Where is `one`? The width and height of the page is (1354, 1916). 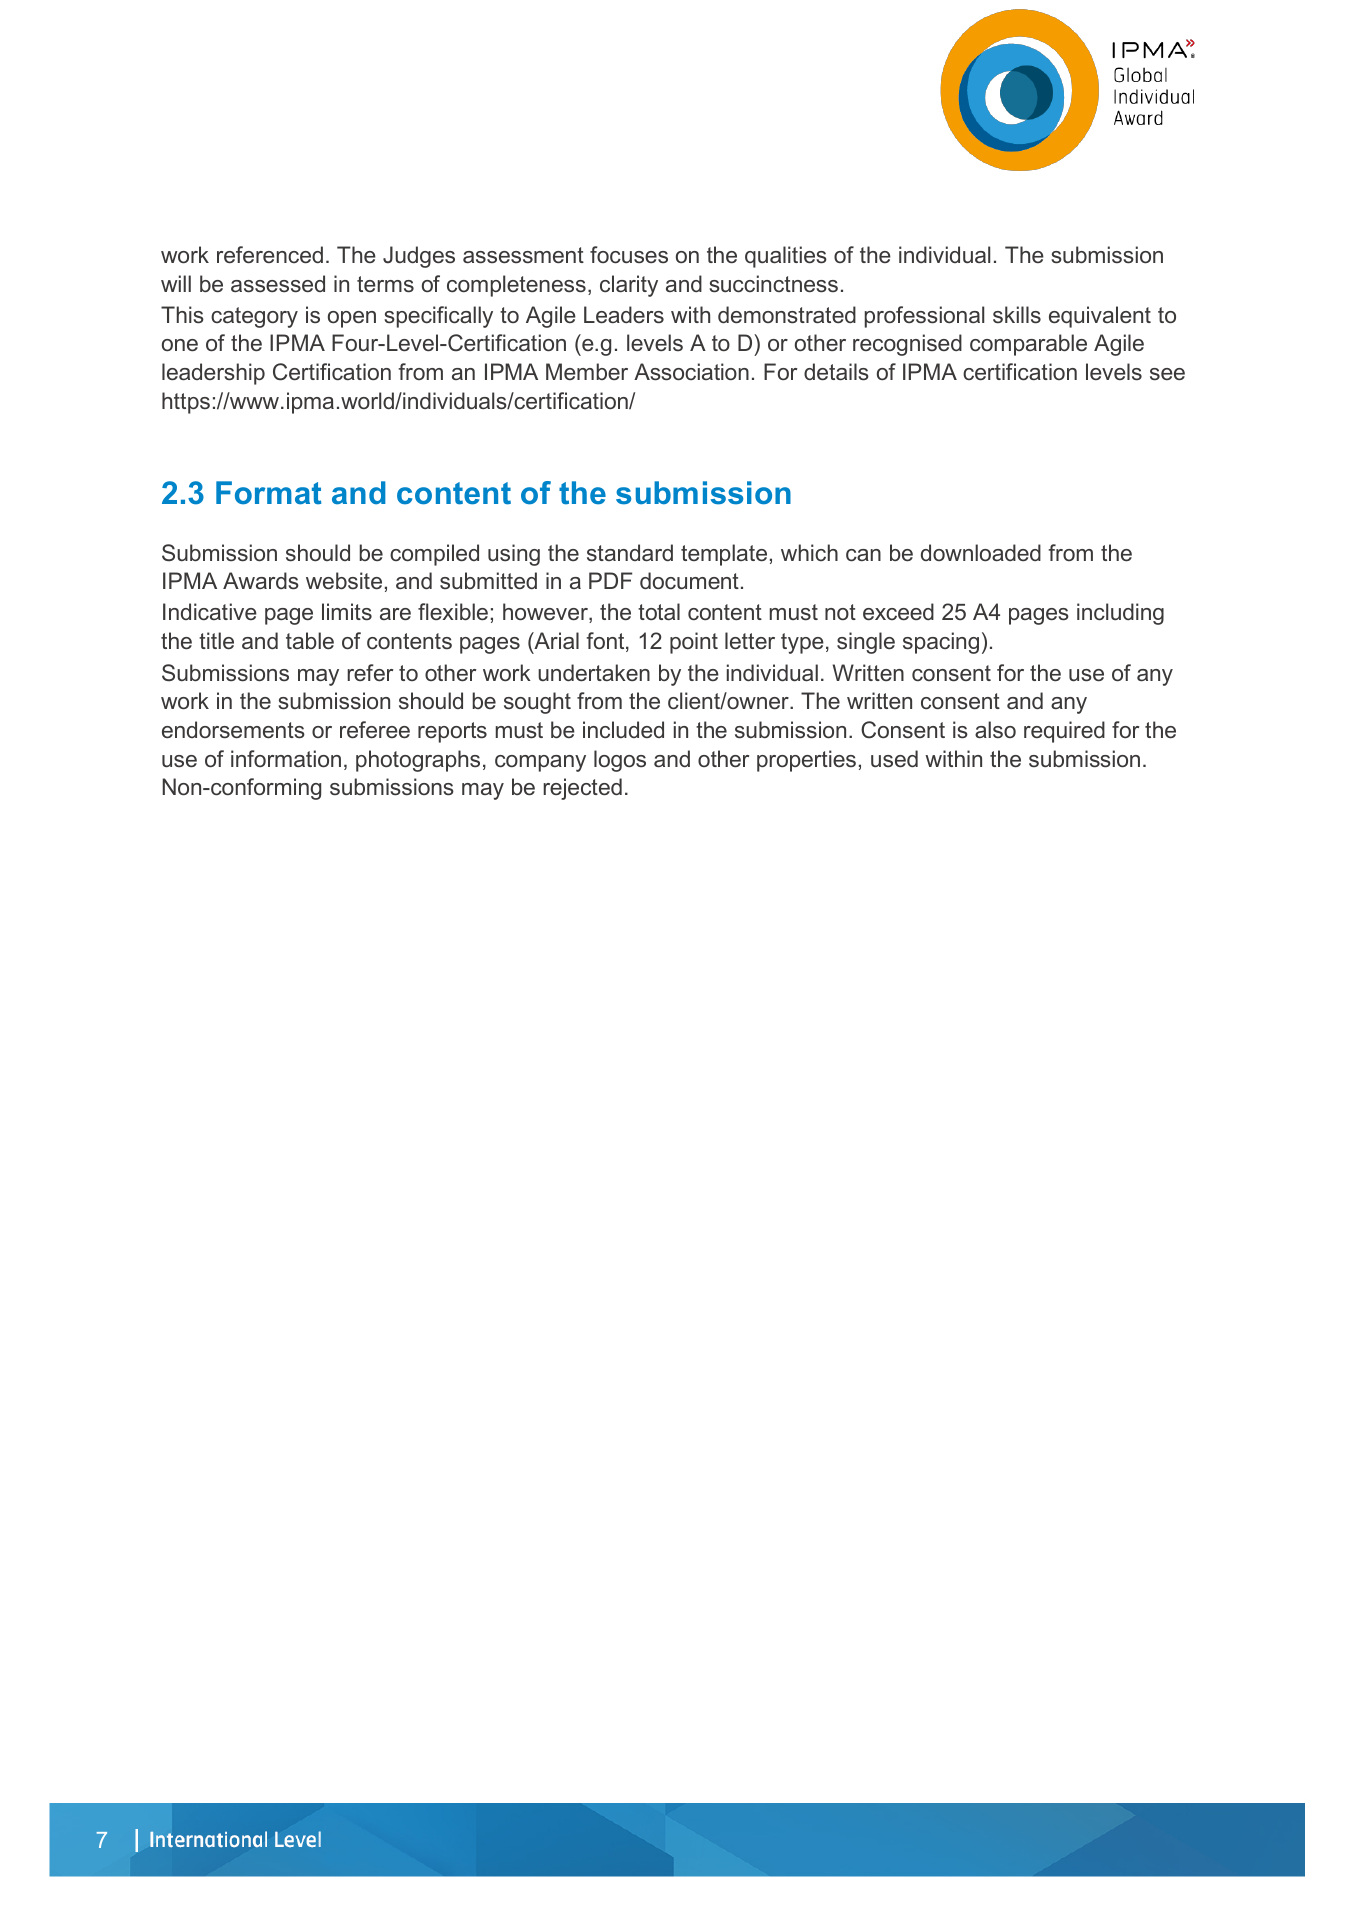 one is located at coordinates (180, 345).
